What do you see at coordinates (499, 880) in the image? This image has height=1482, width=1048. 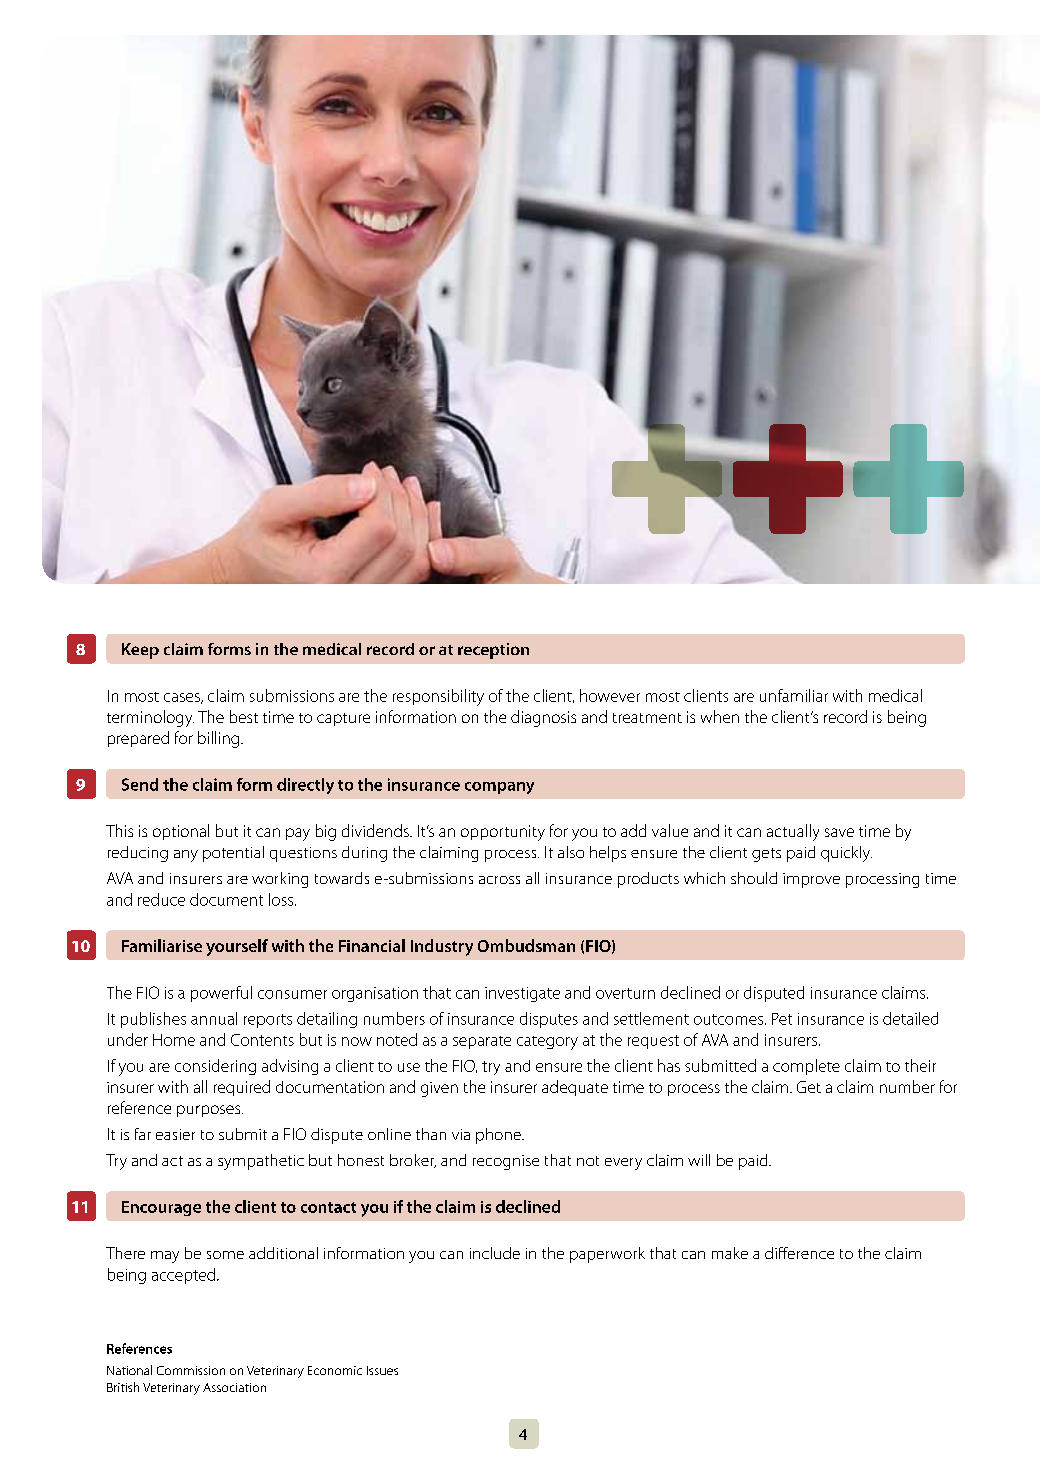 I see `across` at bounding box center [499, 880].
